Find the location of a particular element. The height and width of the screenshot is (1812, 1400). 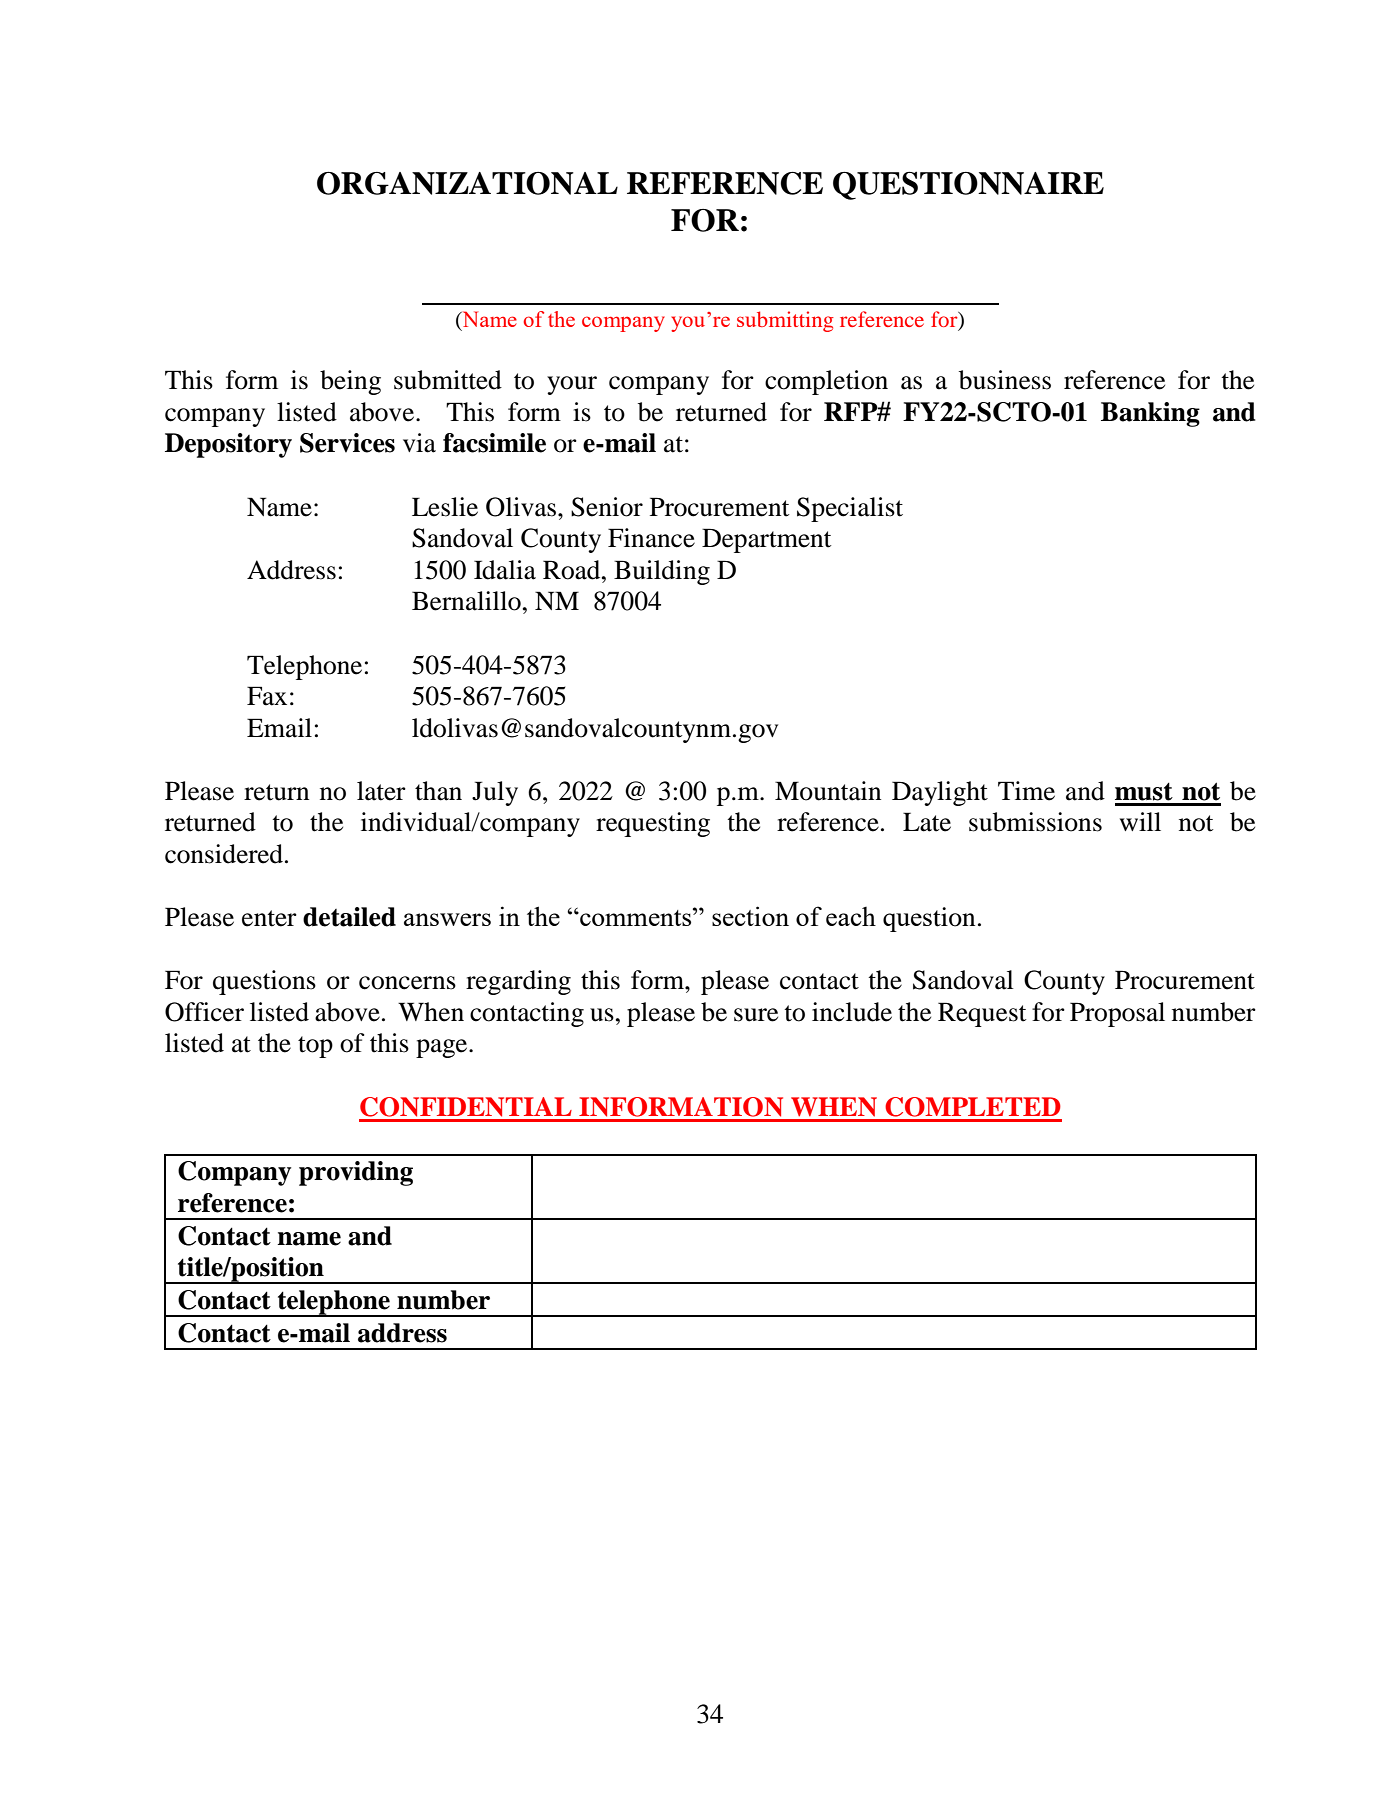

business is located at coordinates (1005, 380).
